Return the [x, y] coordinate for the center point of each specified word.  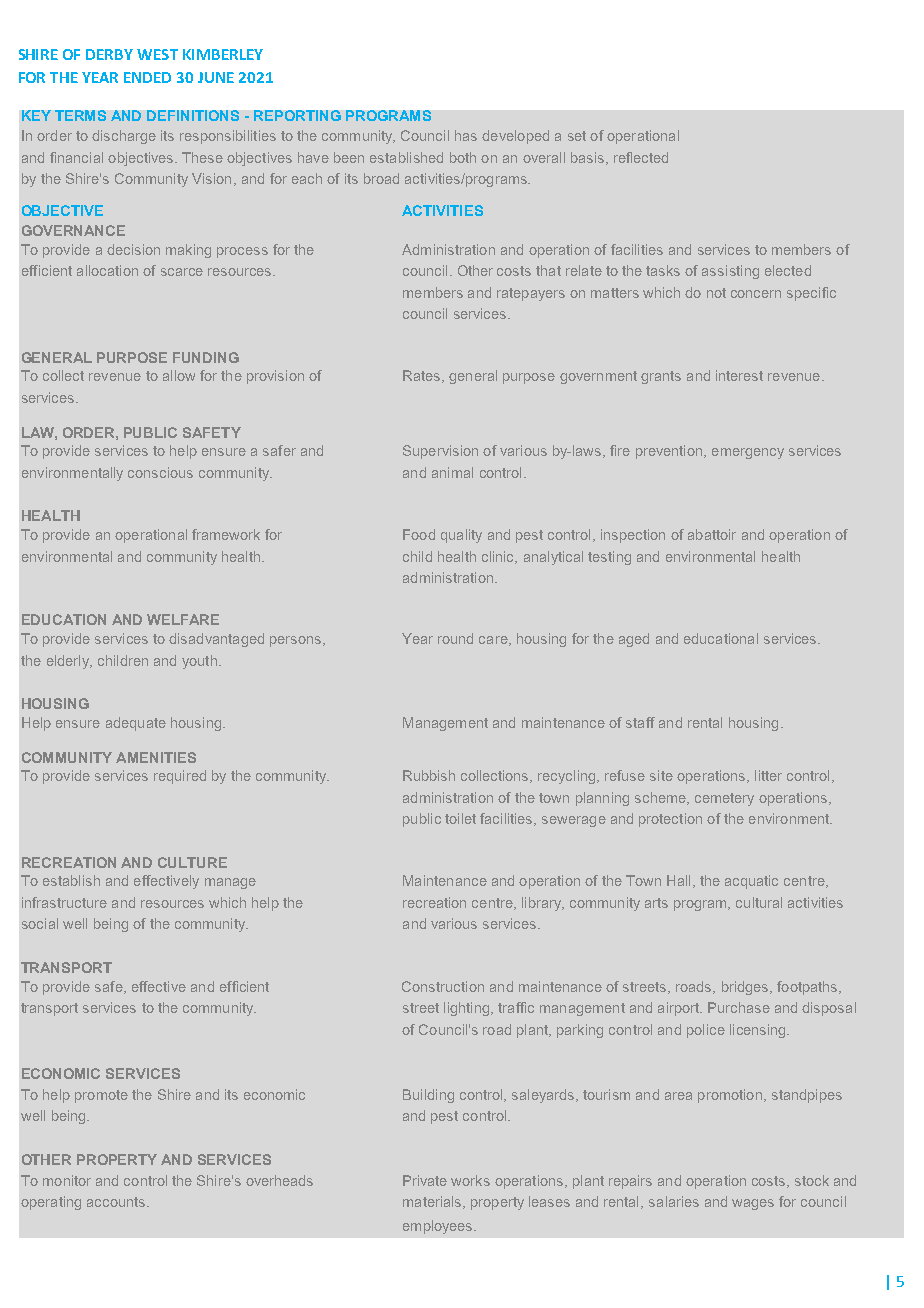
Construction [443, 986]
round [455, 638]
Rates [423, 376]
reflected [641, 157]
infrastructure [64, 902]
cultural [759, 902]
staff [640, 722]
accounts [117, 1202]
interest [739, 375]
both [463, 157]
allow [179, 375]
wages [753, 1204]
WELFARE [183, 619]
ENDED [147, 77]
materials [433, 1202]
